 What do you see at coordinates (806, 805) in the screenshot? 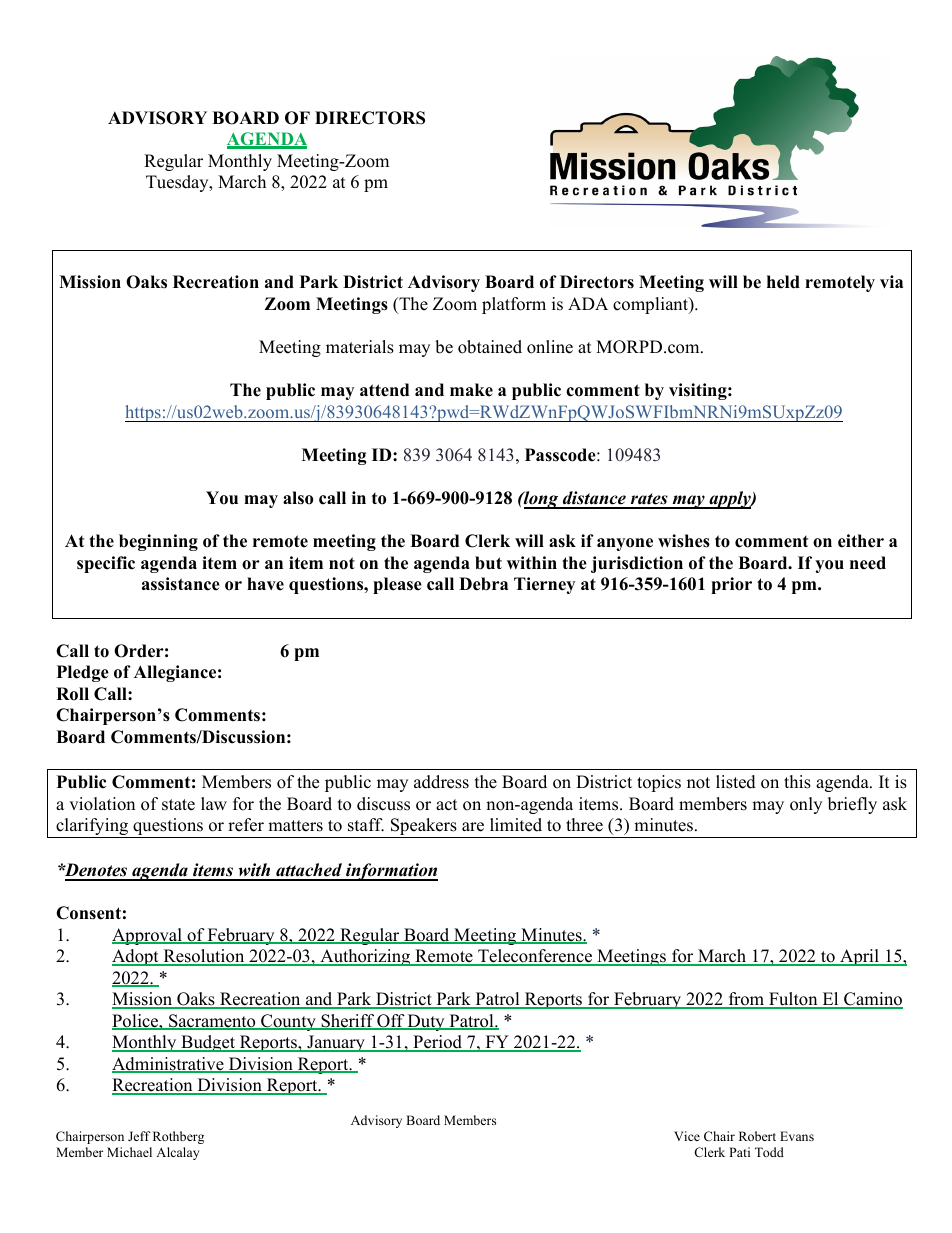
I see `only` at bounding box center [806, 805].
